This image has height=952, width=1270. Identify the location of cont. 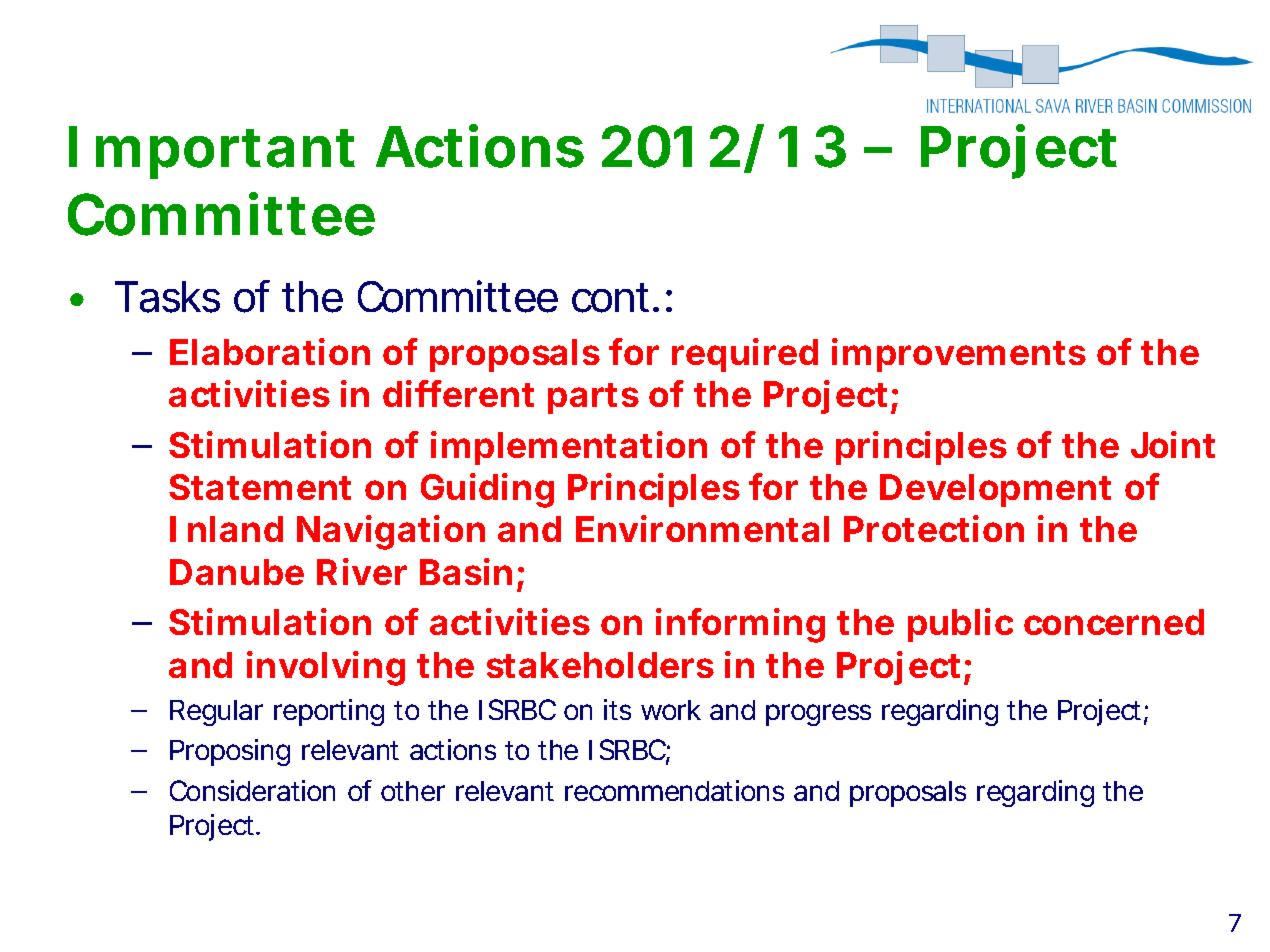
(610, 298).
